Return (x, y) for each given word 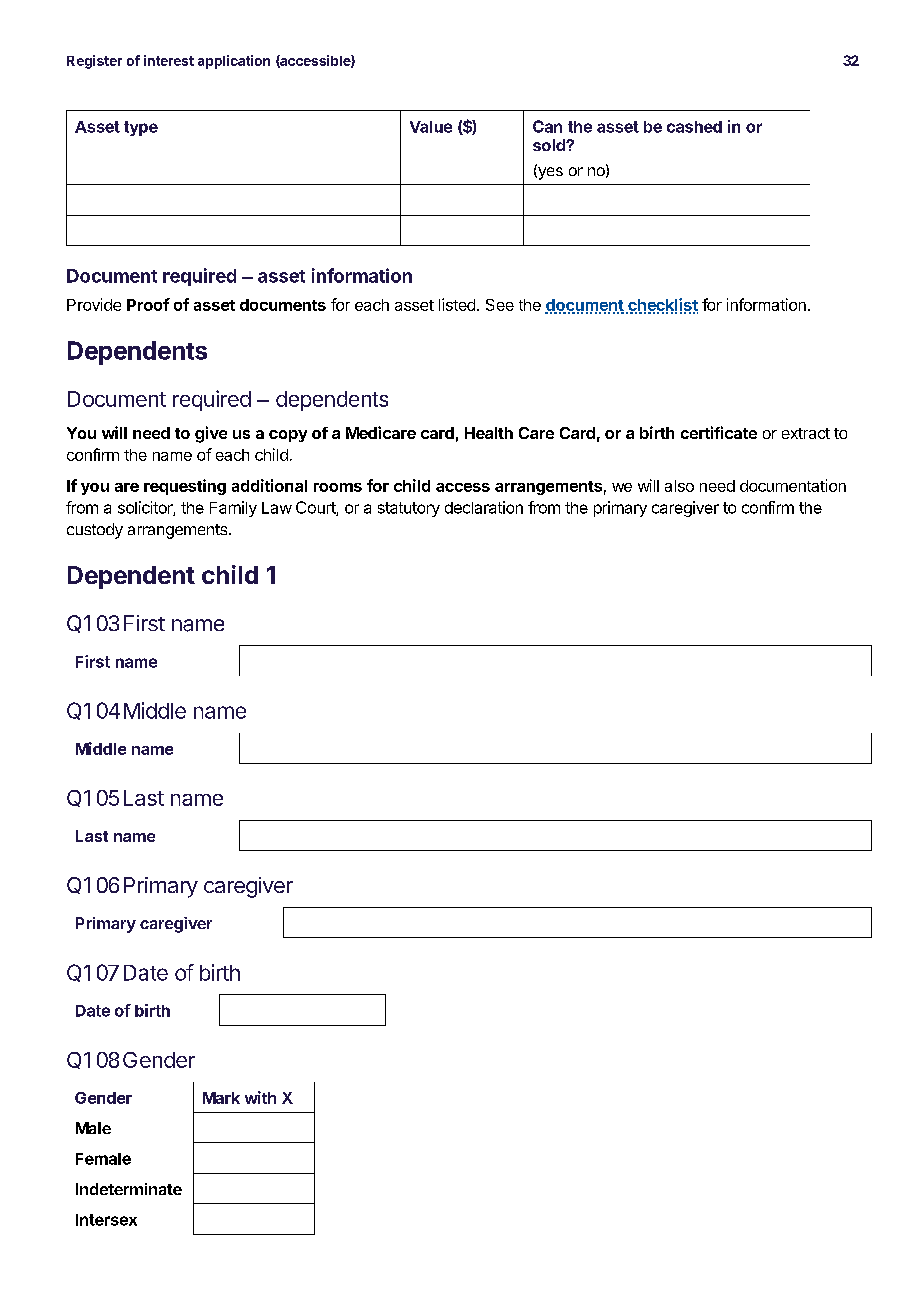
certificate (719, 432)
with (260, 1097)
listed (457, 304)
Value (431, 127)
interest (169, 60)
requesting (185, 487)
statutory (409, 509)
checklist (662, 305)
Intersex (106, 1220)
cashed (694, 127)
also (679, 486)
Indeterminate (129, 1189)
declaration (484, 507)
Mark (221, 1098)
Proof (148, 304)
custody (95, 531)
